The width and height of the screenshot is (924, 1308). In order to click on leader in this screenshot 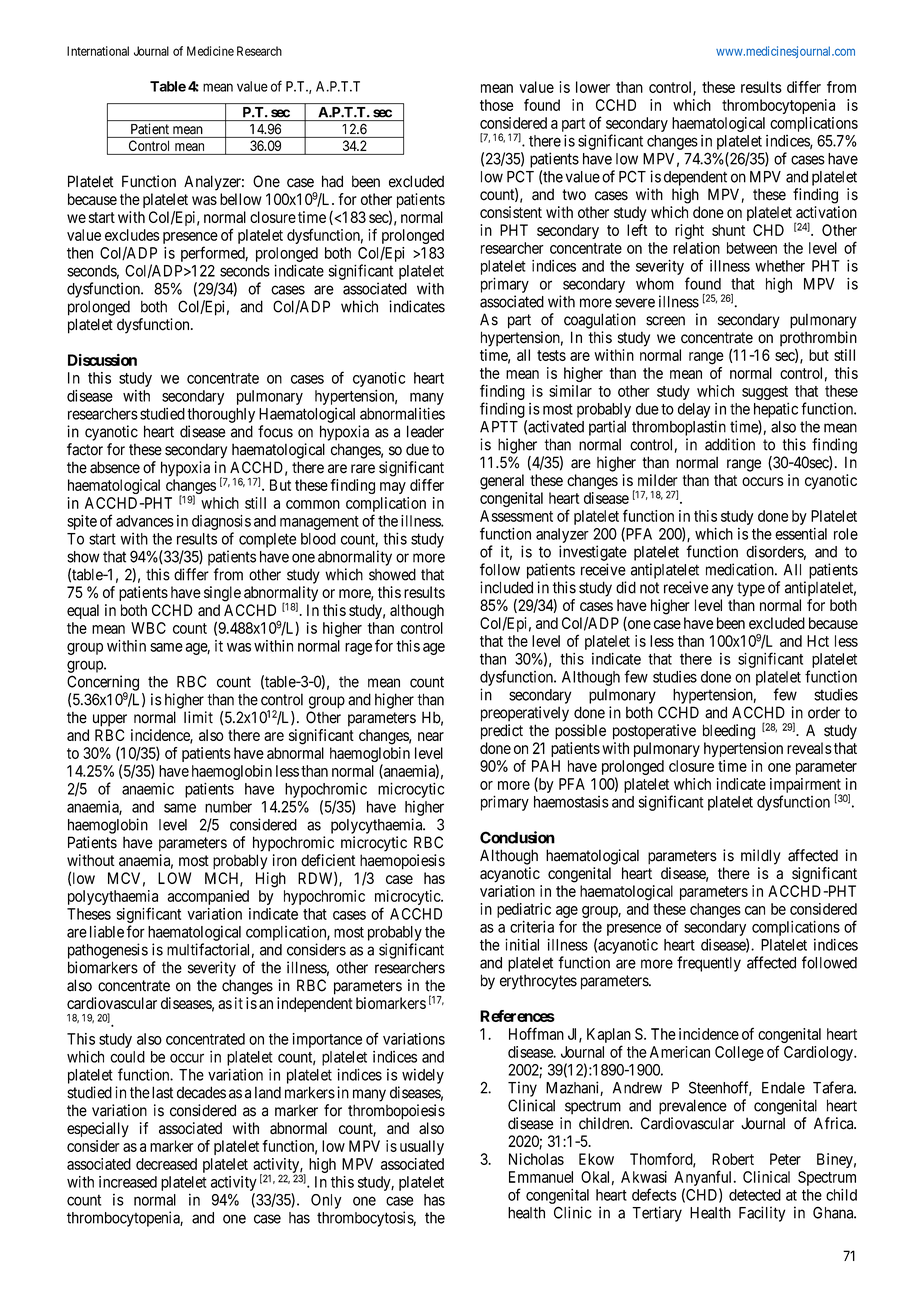, I will do `click(425, 431)`.
